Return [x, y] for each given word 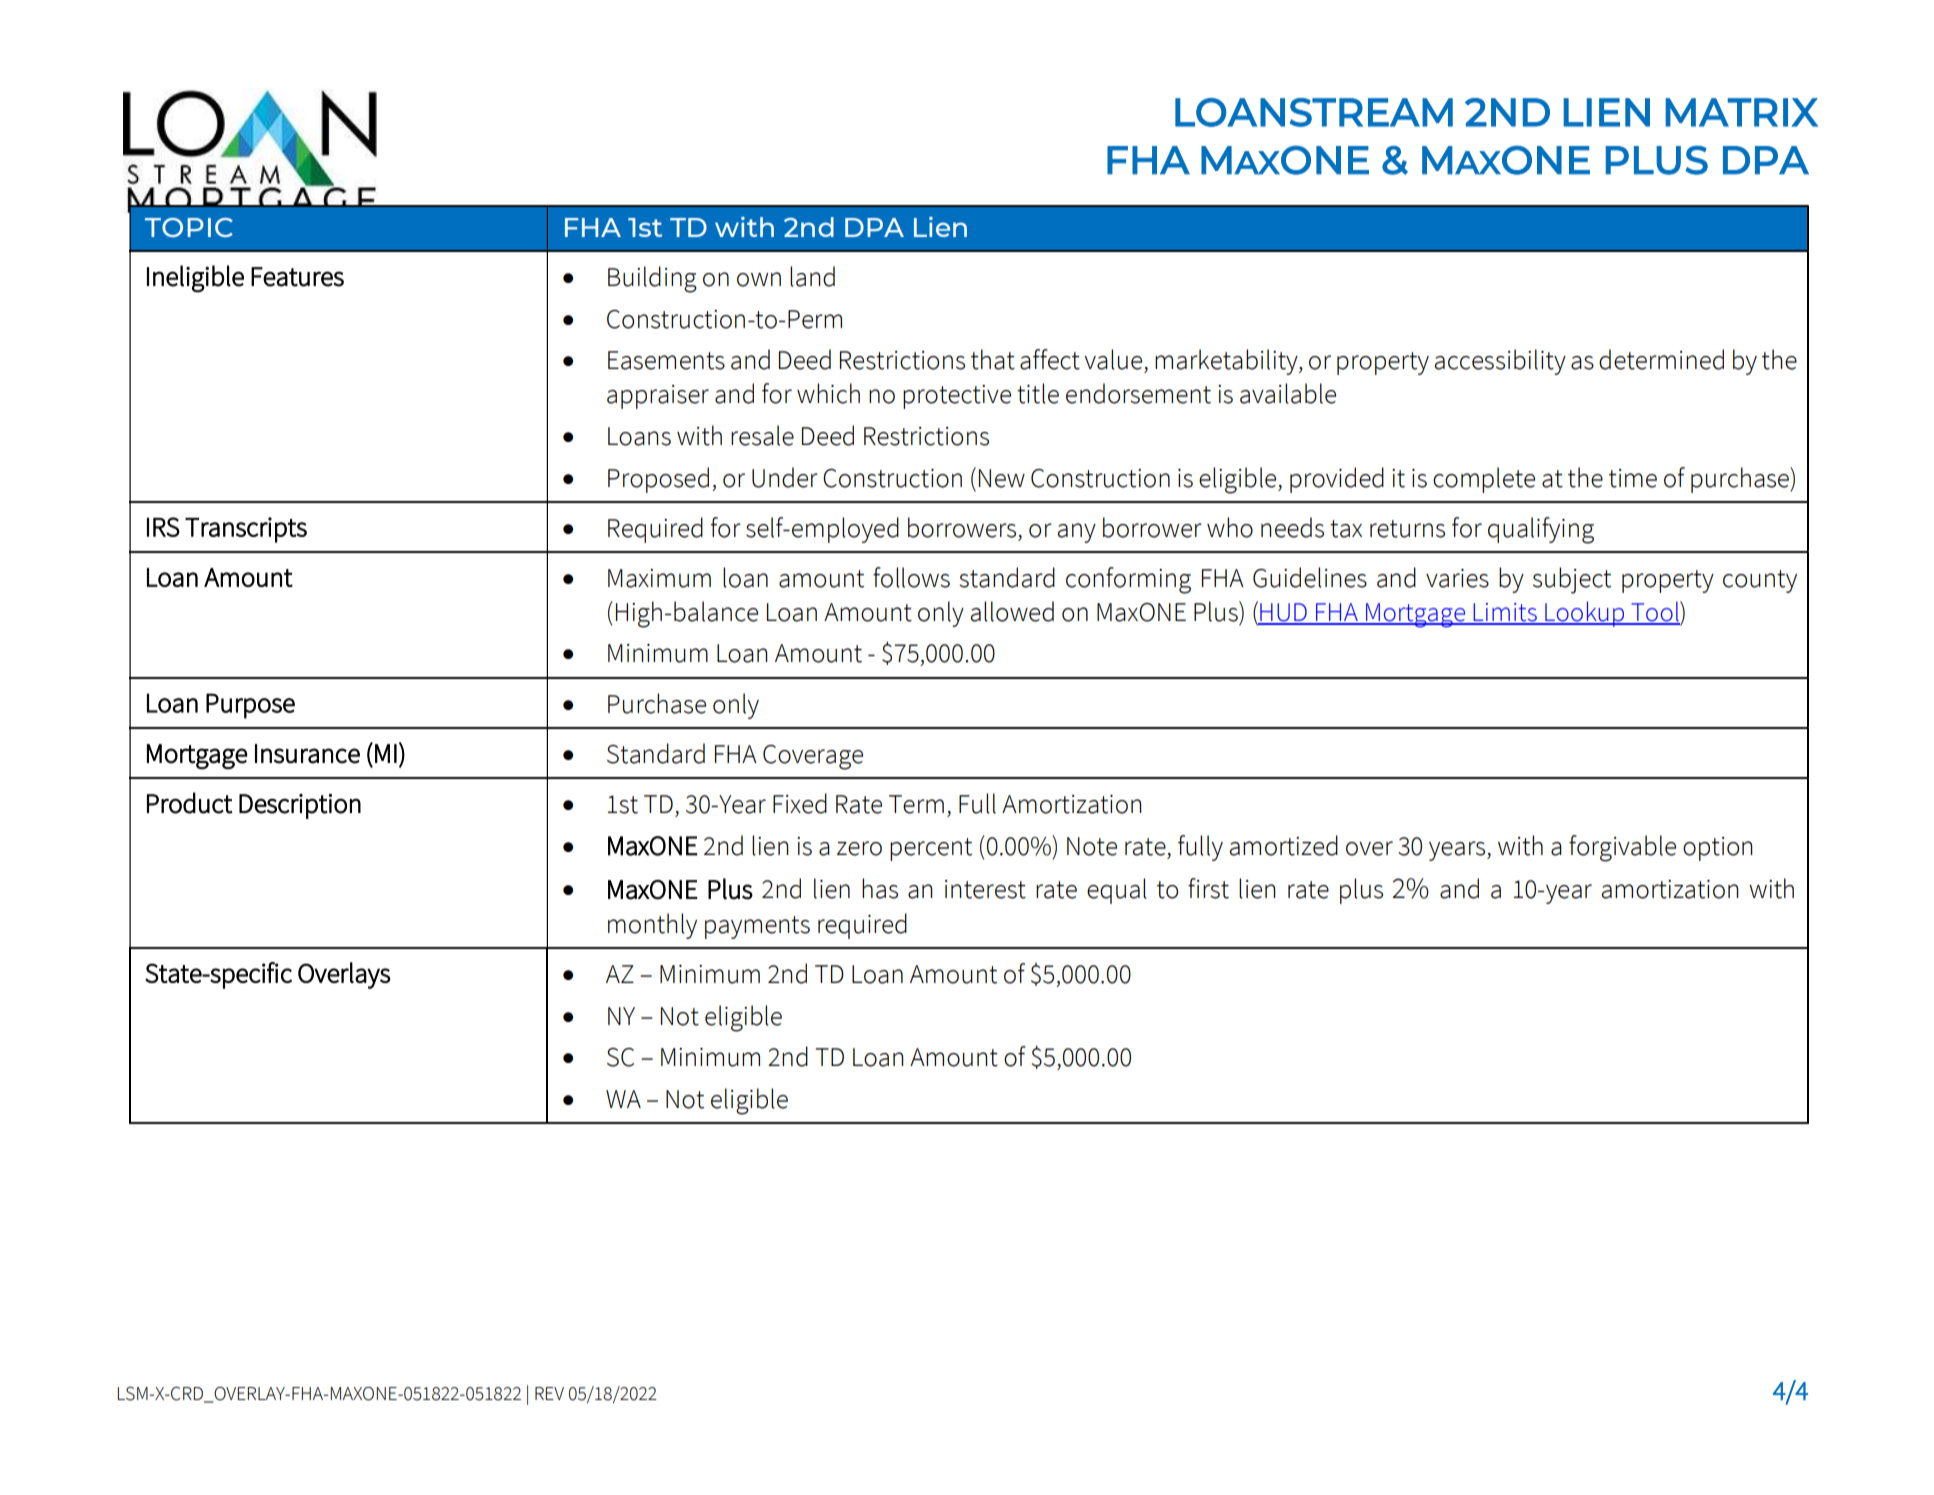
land [812, 276]
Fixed [800, 803]
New [1002, 478]
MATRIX [1741, 112]
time [1633, 478]
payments [757, 927]
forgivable [1622, 848]
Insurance [307, 754]
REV [549, 1393]
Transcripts [246, 530]
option [1718, 849]
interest [985, 889]
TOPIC [189, 227]
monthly [652, 926]
